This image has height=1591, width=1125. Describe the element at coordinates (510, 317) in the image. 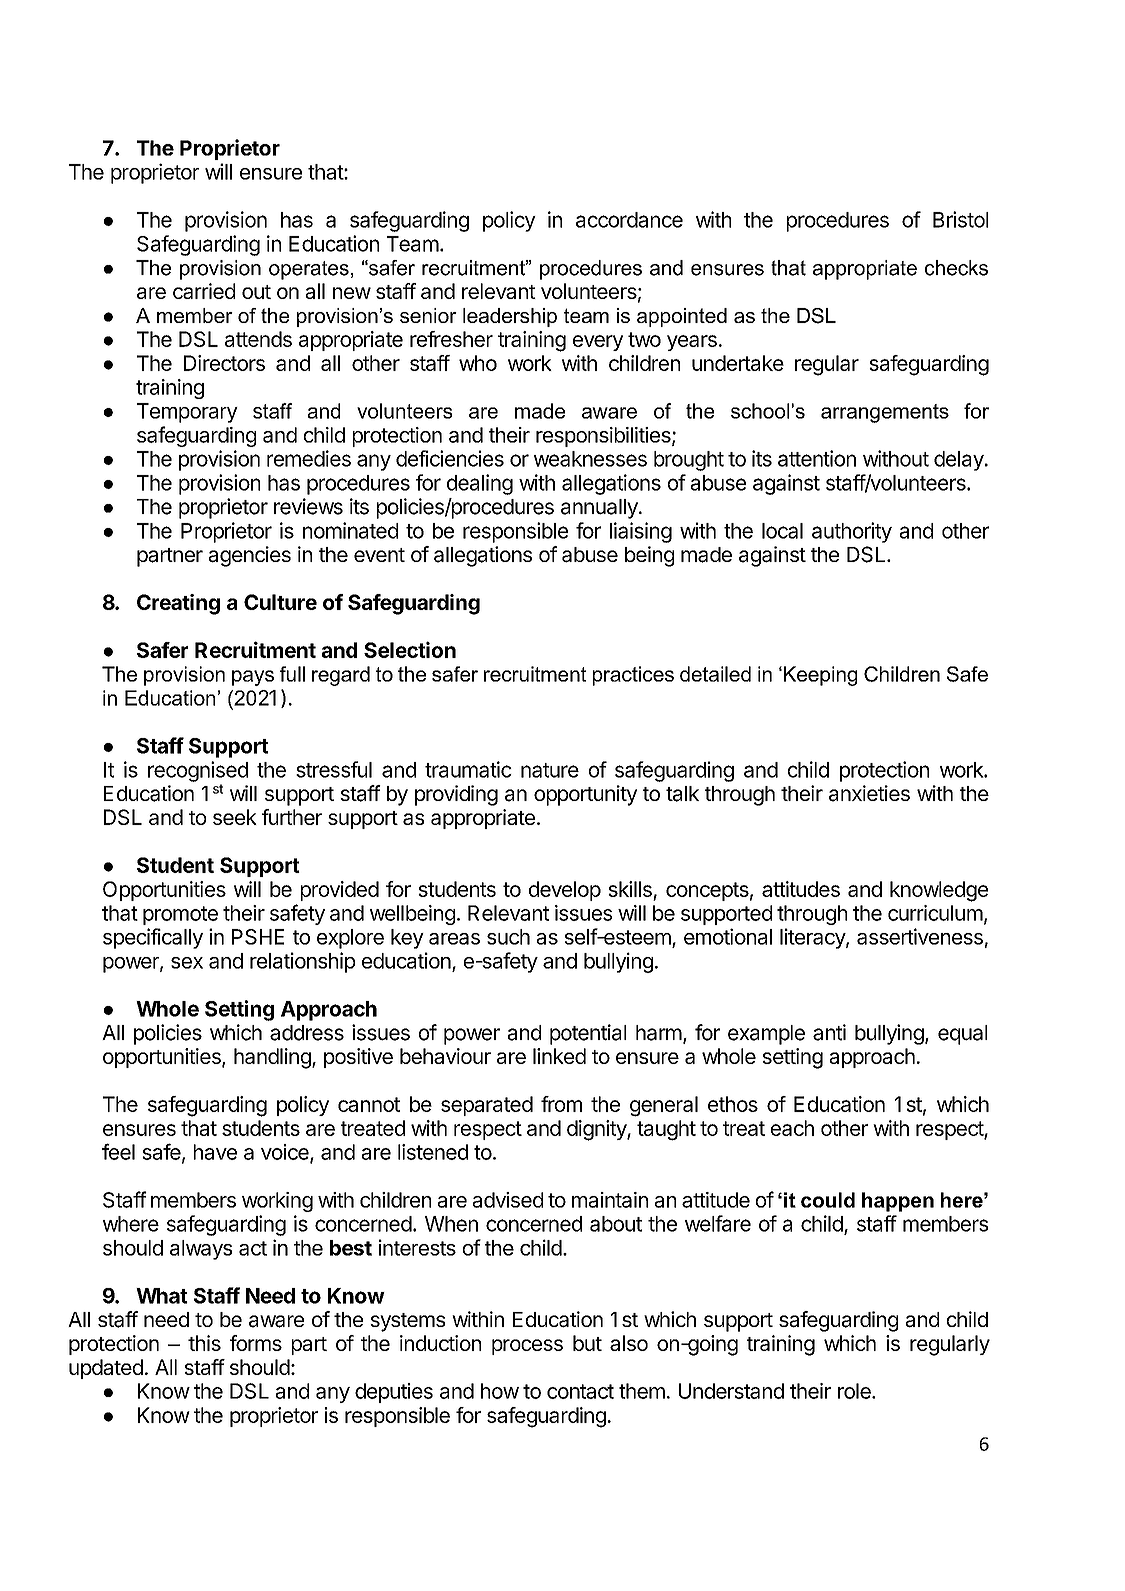

I see `leadership` at that location.
